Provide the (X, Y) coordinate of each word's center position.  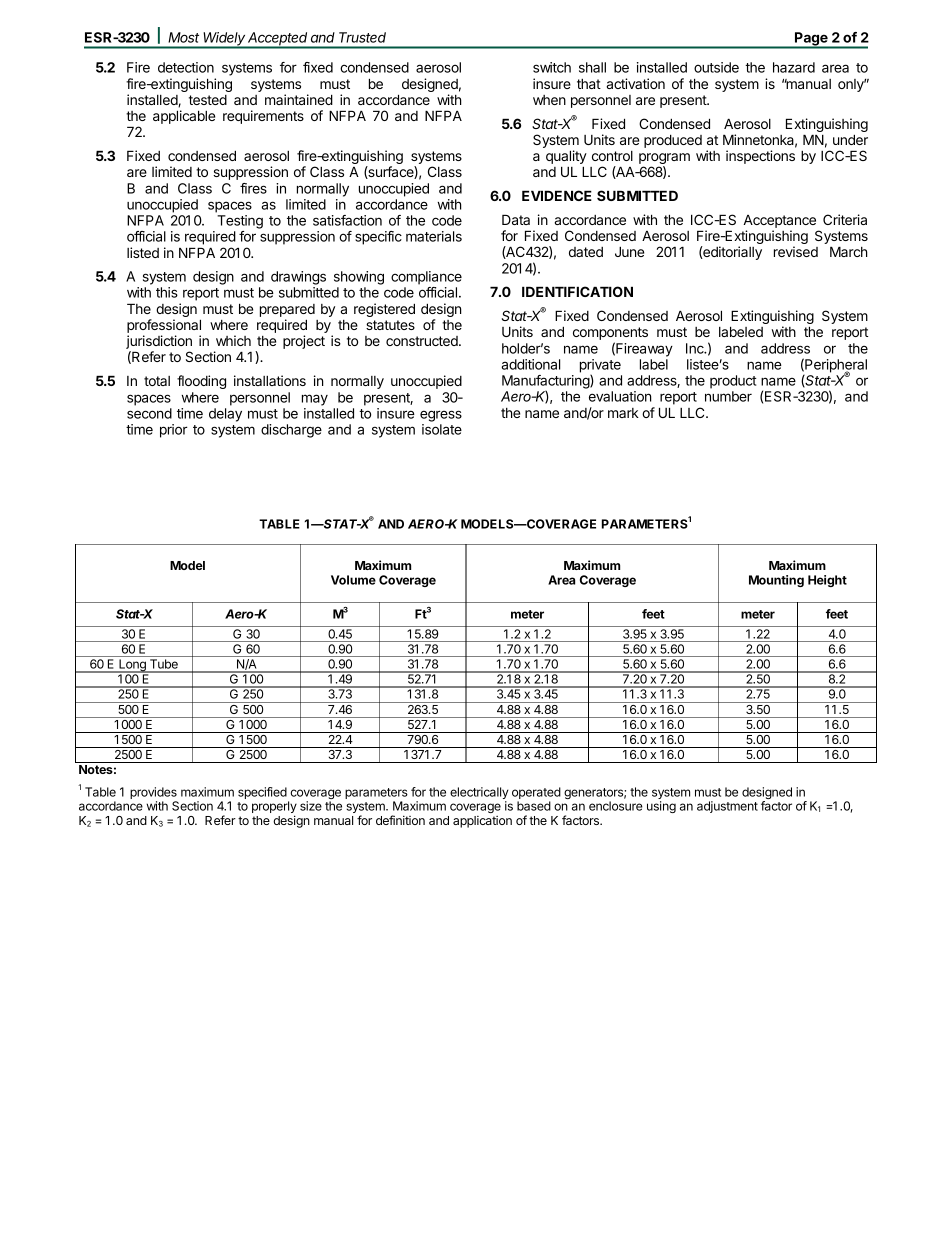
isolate (442, 429)
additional (530, 364)
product (733, 382)
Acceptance (779, 223)
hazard (794, 67)
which (233, 340)
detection (186, 67)
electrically (479, 794)
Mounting (776, 581)
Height (827, 581)
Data (516, 219)
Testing (240, 222)
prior (174, 431)
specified (263, 794)
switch (552, 67)
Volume (353, 580)
